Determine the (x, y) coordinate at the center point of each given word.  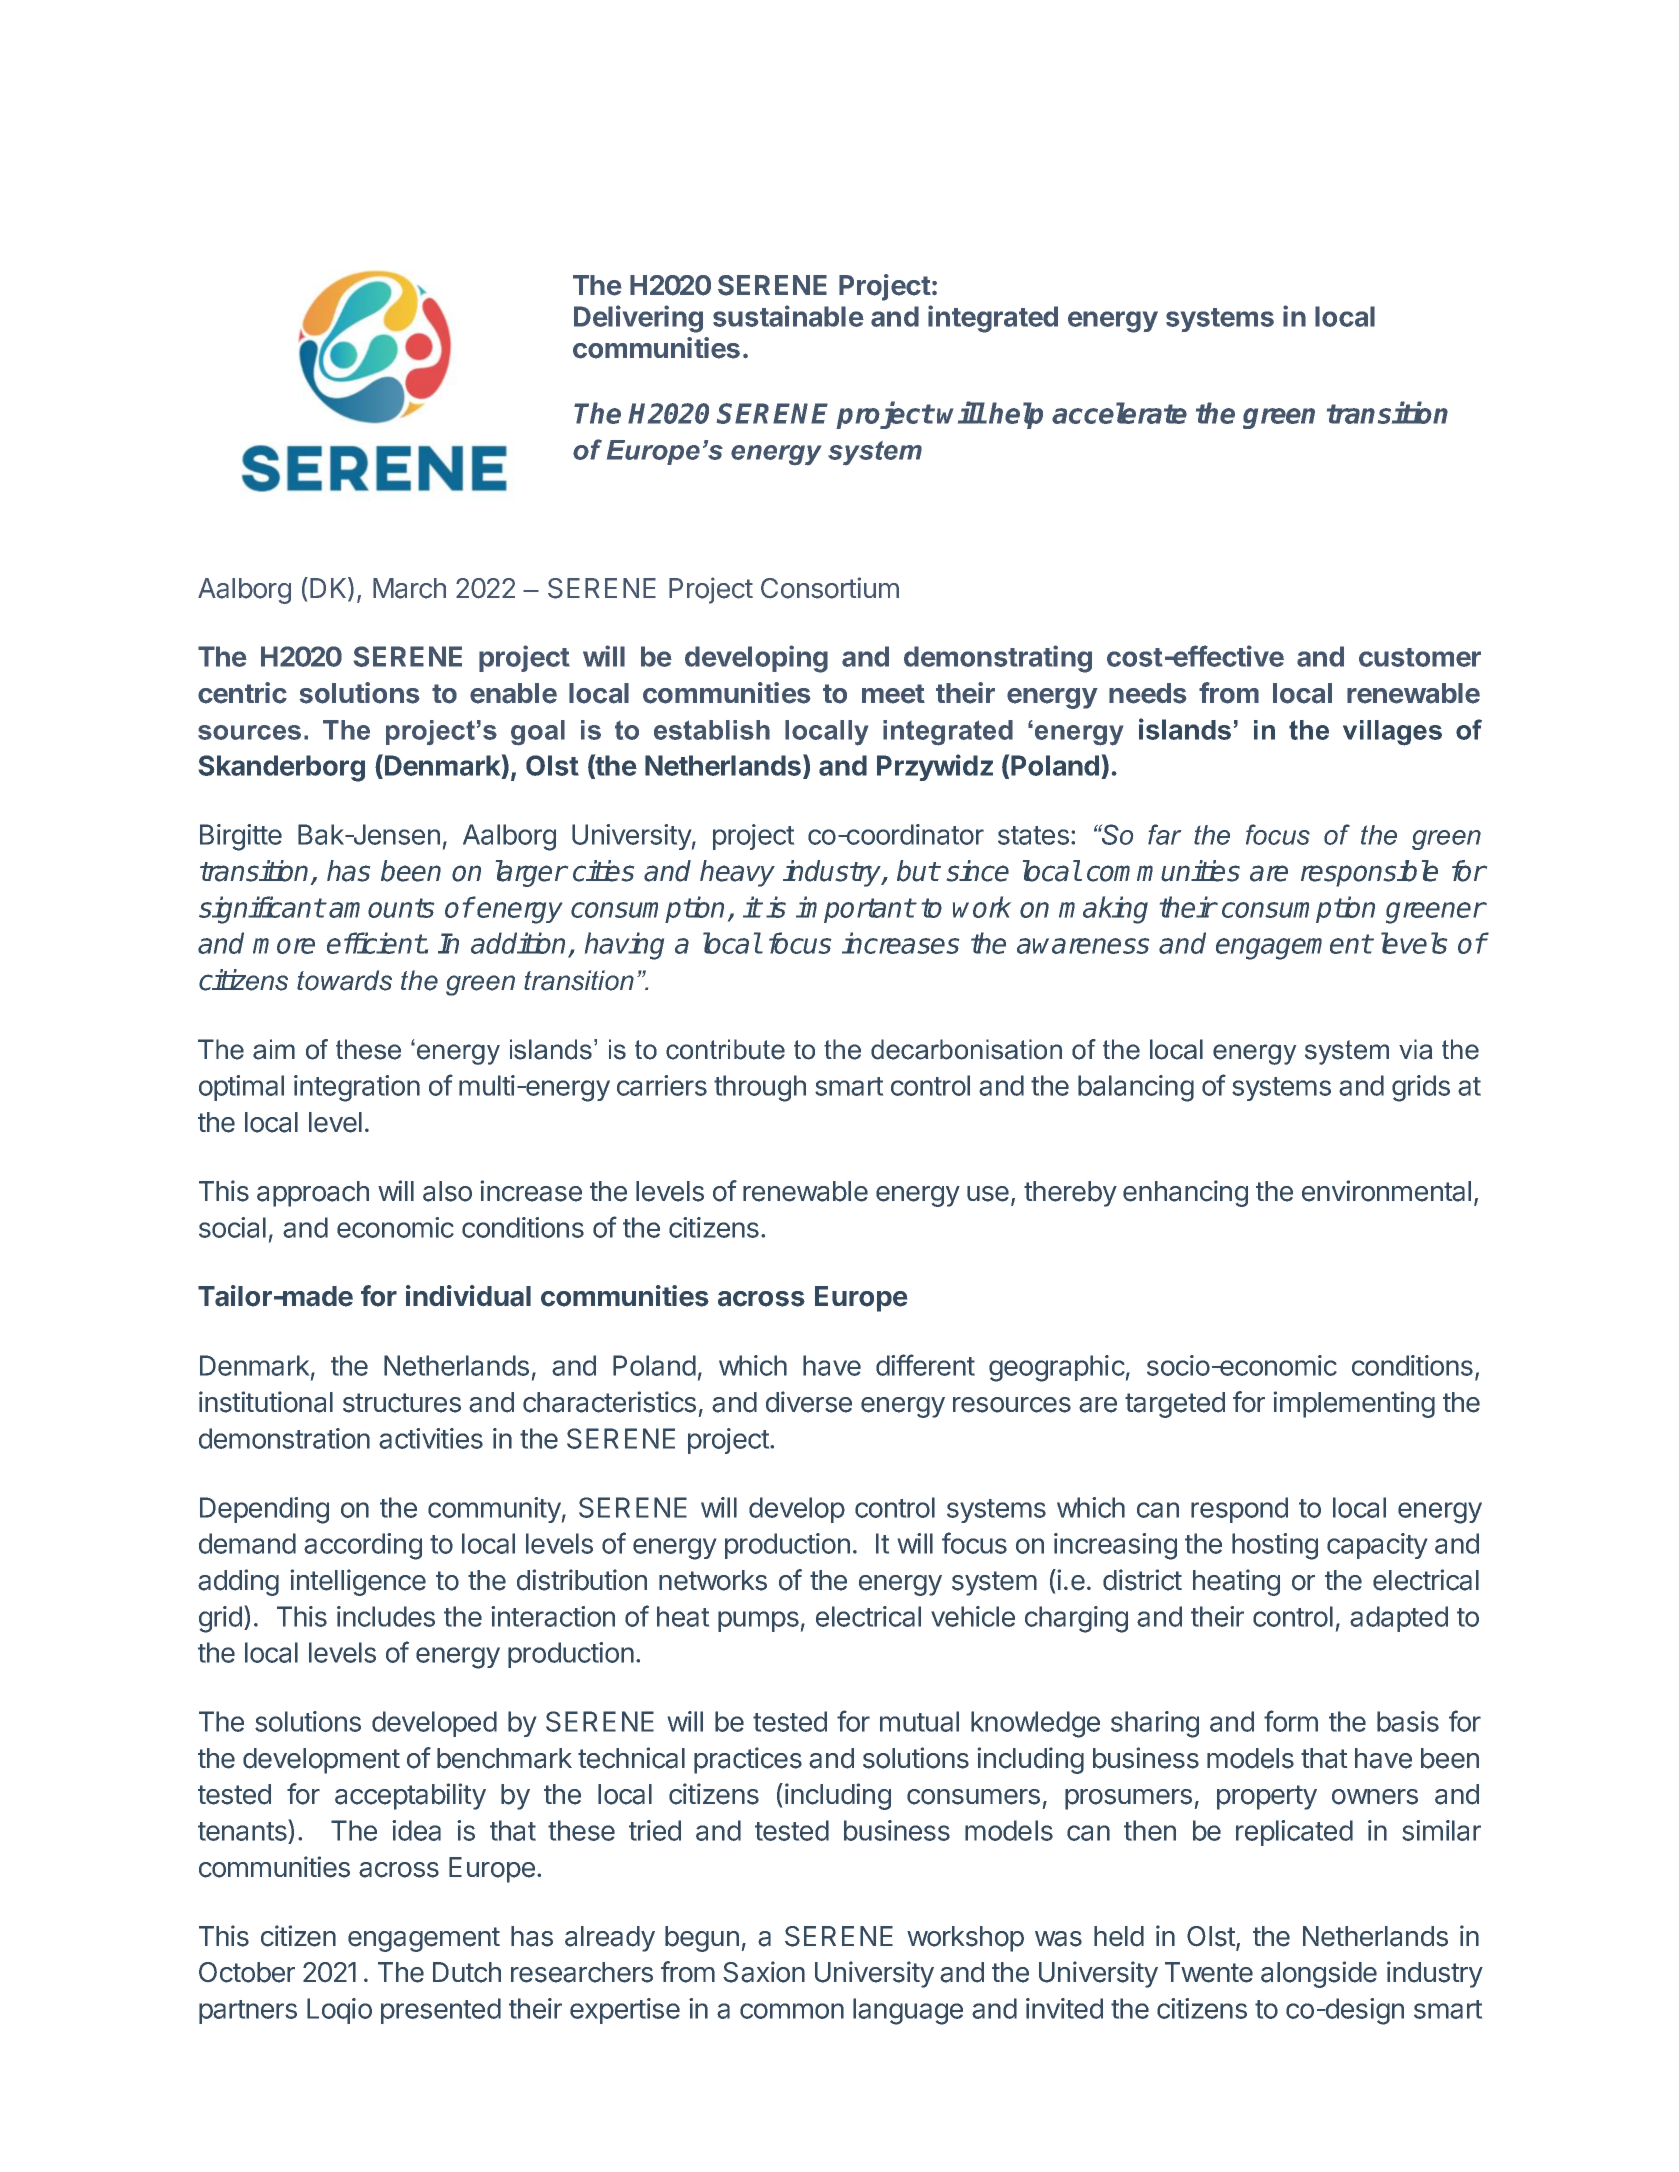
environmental (1386, 1191)
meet (893, 694)
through (760, 1088)
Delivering (638, 319)
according (363, 1546)
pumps (758, 1621)
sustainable (788, 316)
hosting (1275, 1546)
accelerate (1119, 413)
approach (313, 1194)
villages (1392, 733)
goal (538, 733)
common (792, 2011)
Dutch (467, 1972)
